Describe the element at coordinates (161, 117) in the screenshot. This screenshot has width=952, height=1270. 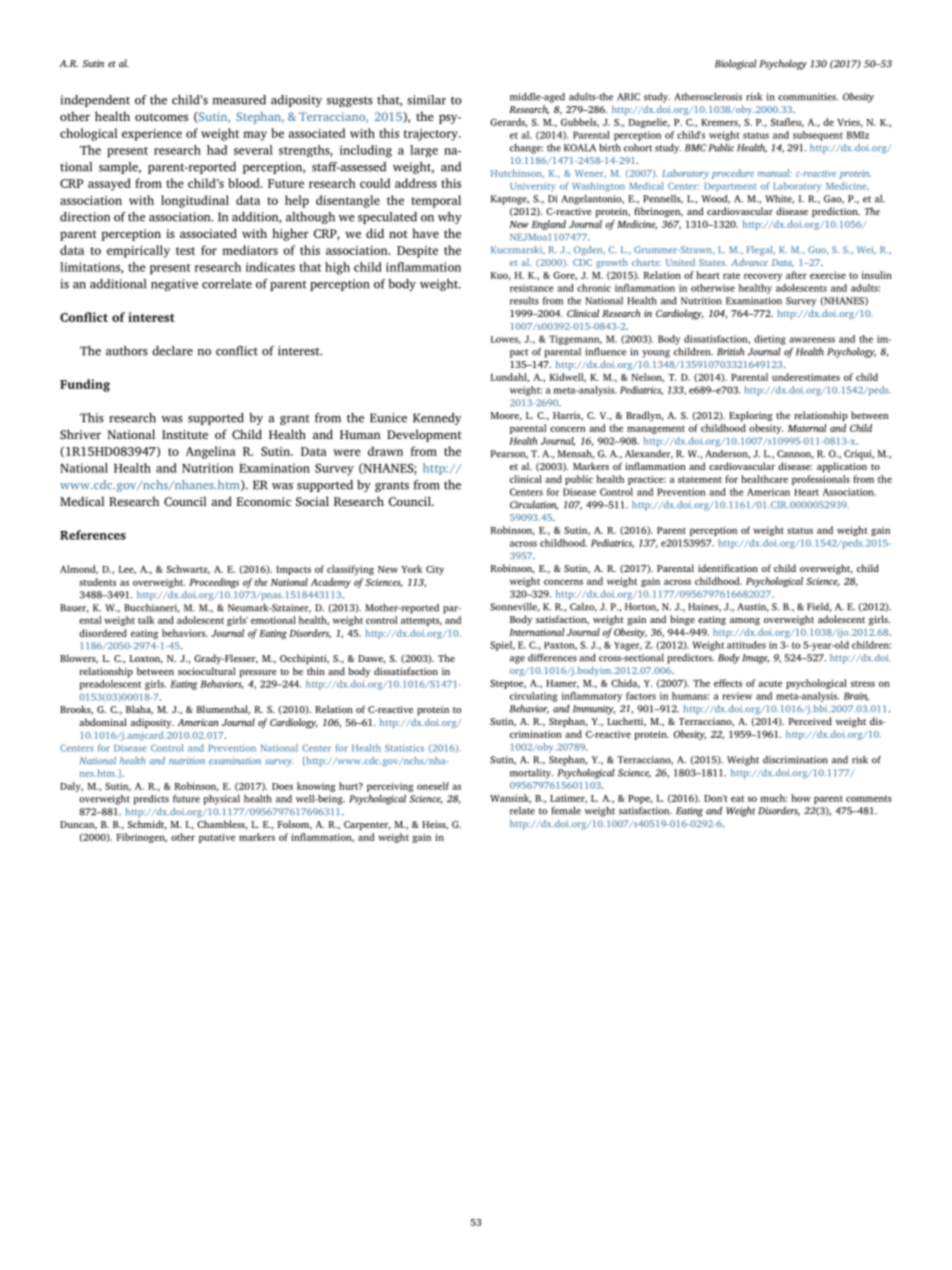
I see `outcomes` at that location.
